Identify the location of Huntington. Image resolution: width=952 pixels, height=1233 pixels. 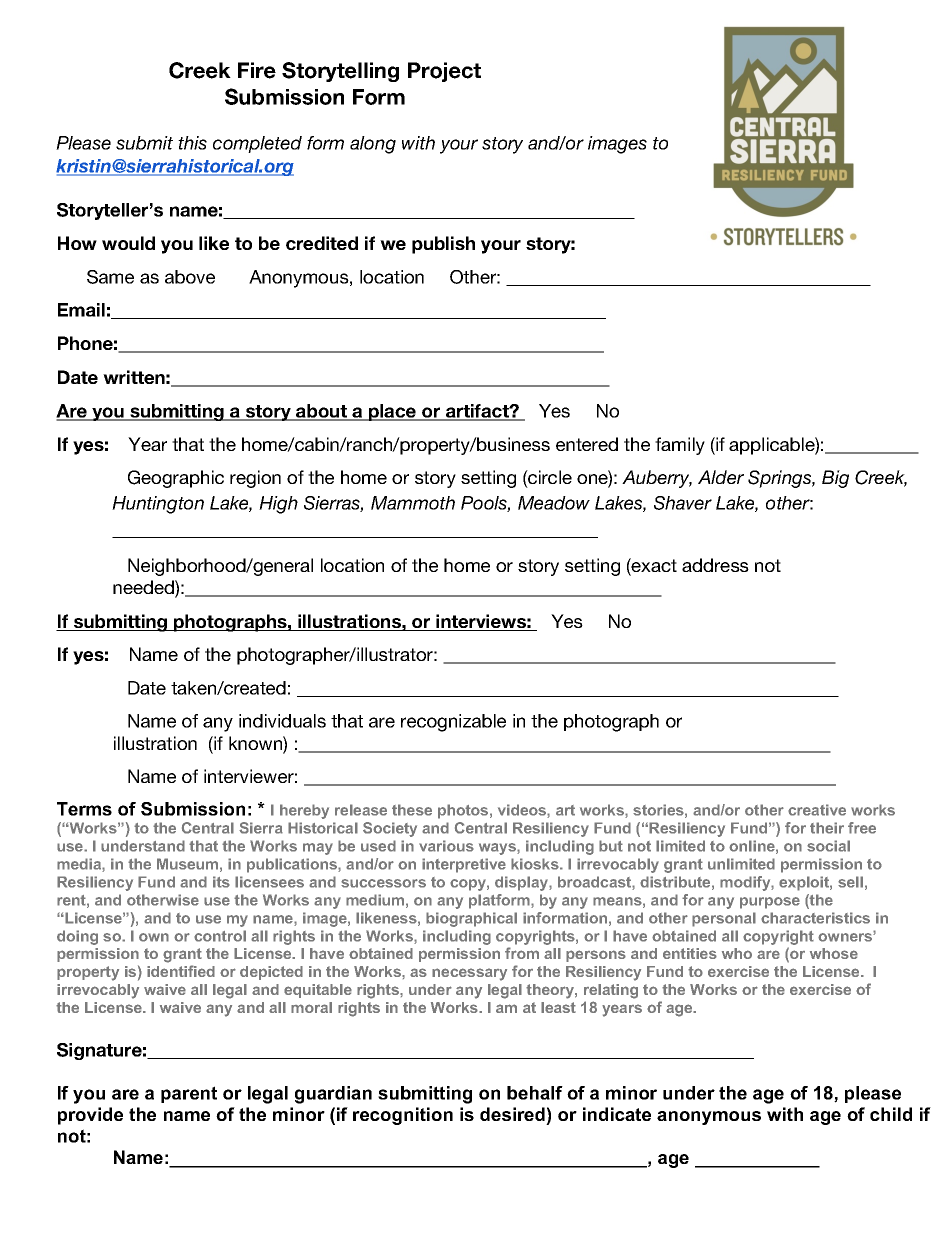
(158, 505).
